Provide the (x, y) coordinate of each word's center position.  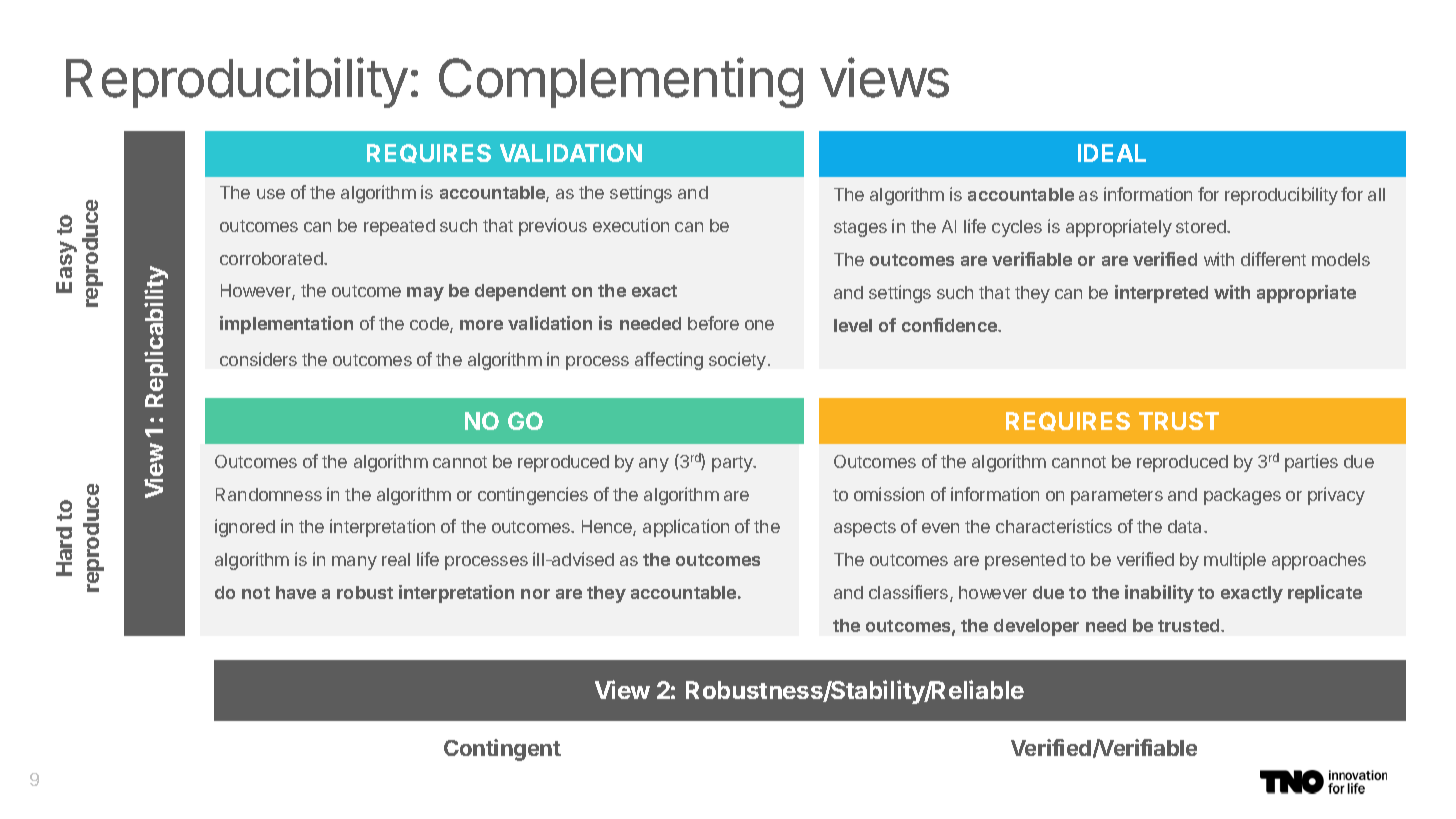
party (733, 464)
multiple (1235, 561)
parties (1311, 463)
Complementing (621, 82)
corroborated (272, 258)
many (354, 563)
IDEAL (1112, 153)
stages (860, 229)
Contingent (502, 750)
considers (258, 359)
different (1273, 259)
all (1376, 194)
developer (1036, 627)
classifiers (910, 593)
